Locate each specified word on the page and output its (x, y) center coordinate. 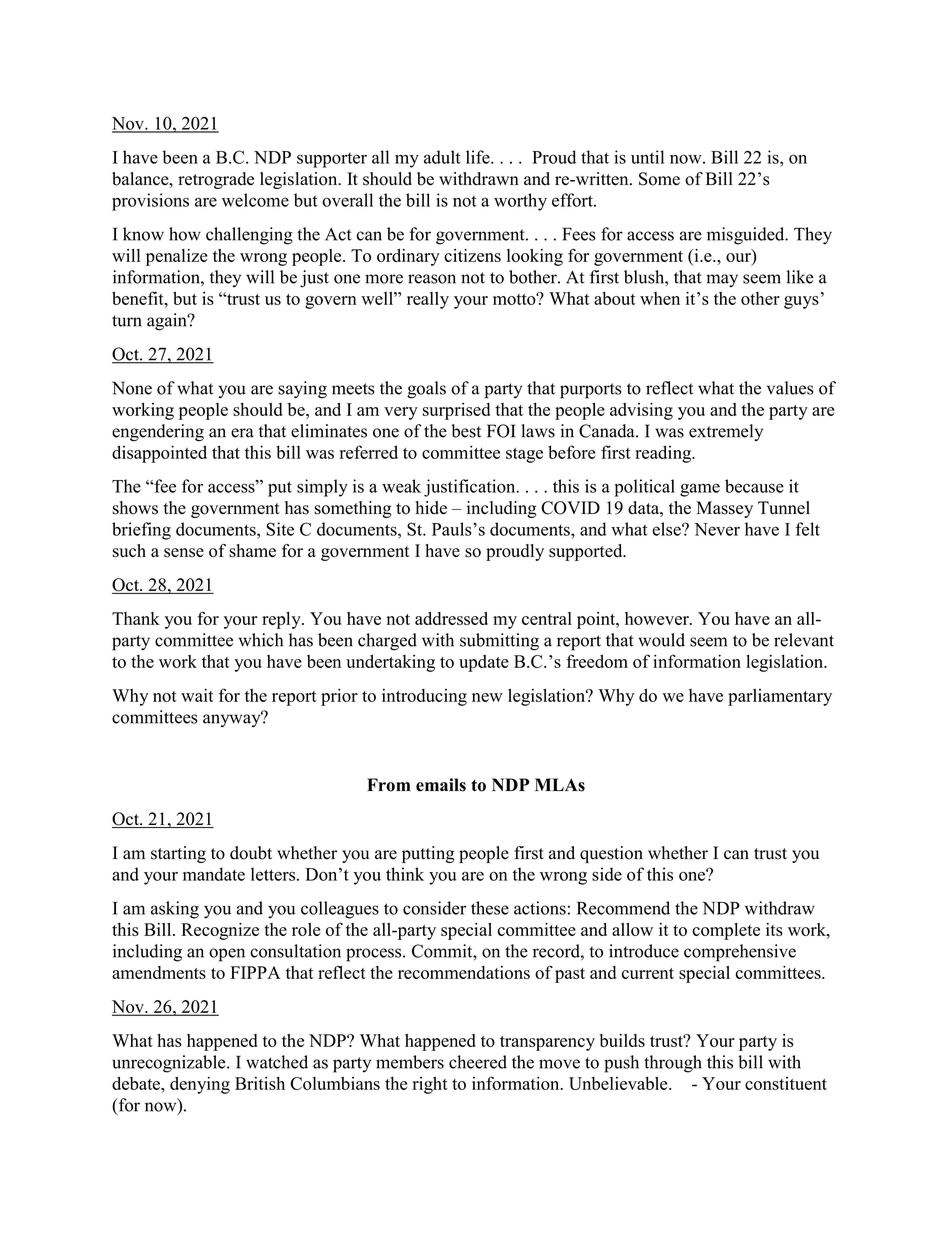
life (479, 157)
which (260, 640)
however (658, 618)
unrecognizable (170, 1064)
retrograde (216, 180)
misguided (747, 236)
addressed (451, 618)
